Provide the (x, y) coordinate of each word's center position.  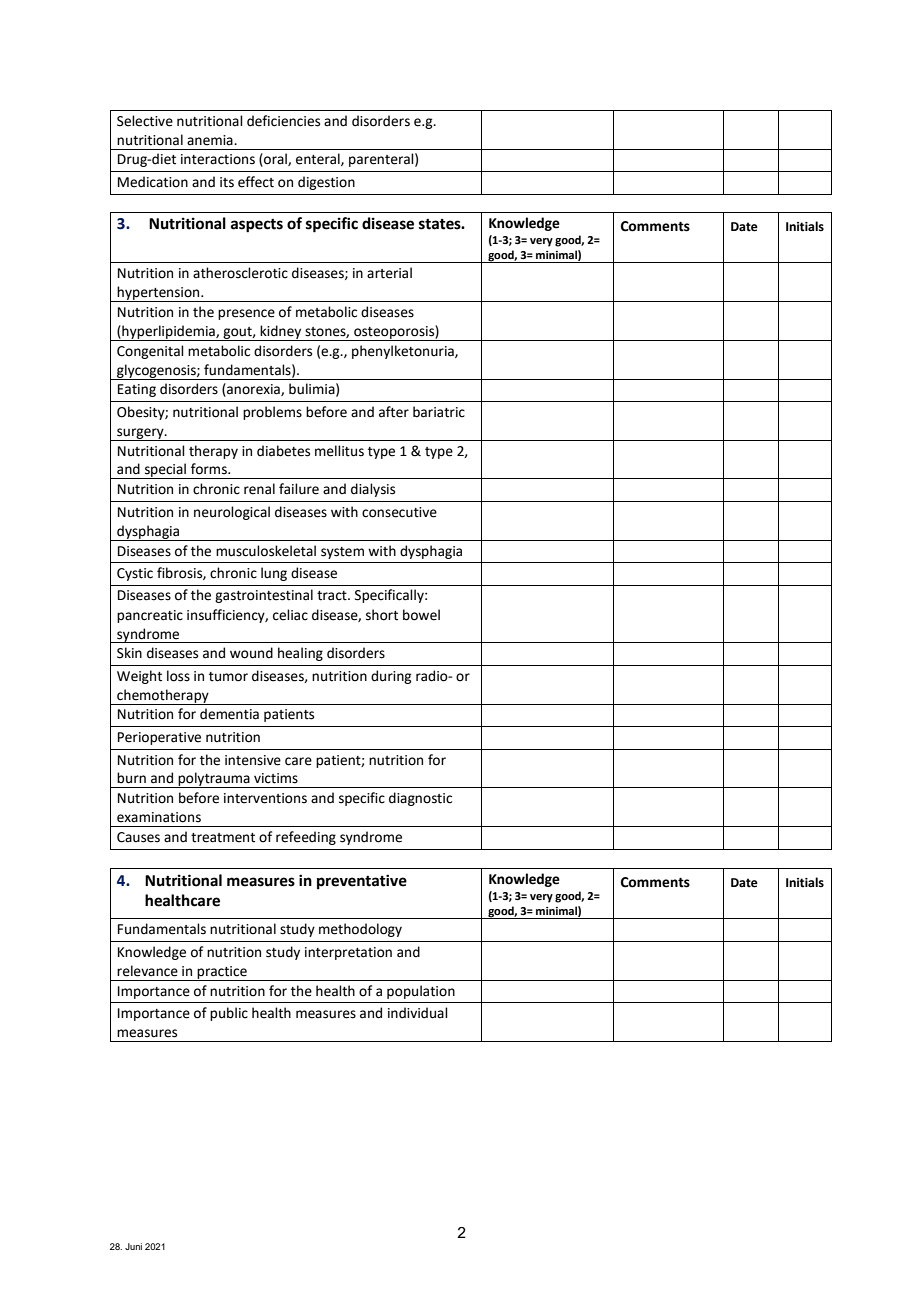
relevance (147, 971)
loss (178, 676)
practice (222, 973)
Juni (133, 1246)
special (165, 471)
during (391, 677)
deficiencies (283, 121)
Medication (153, 182)
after (394, 412)
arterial (389, 273)
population (421, 992)
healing (300, 654)
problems (272, 413)
